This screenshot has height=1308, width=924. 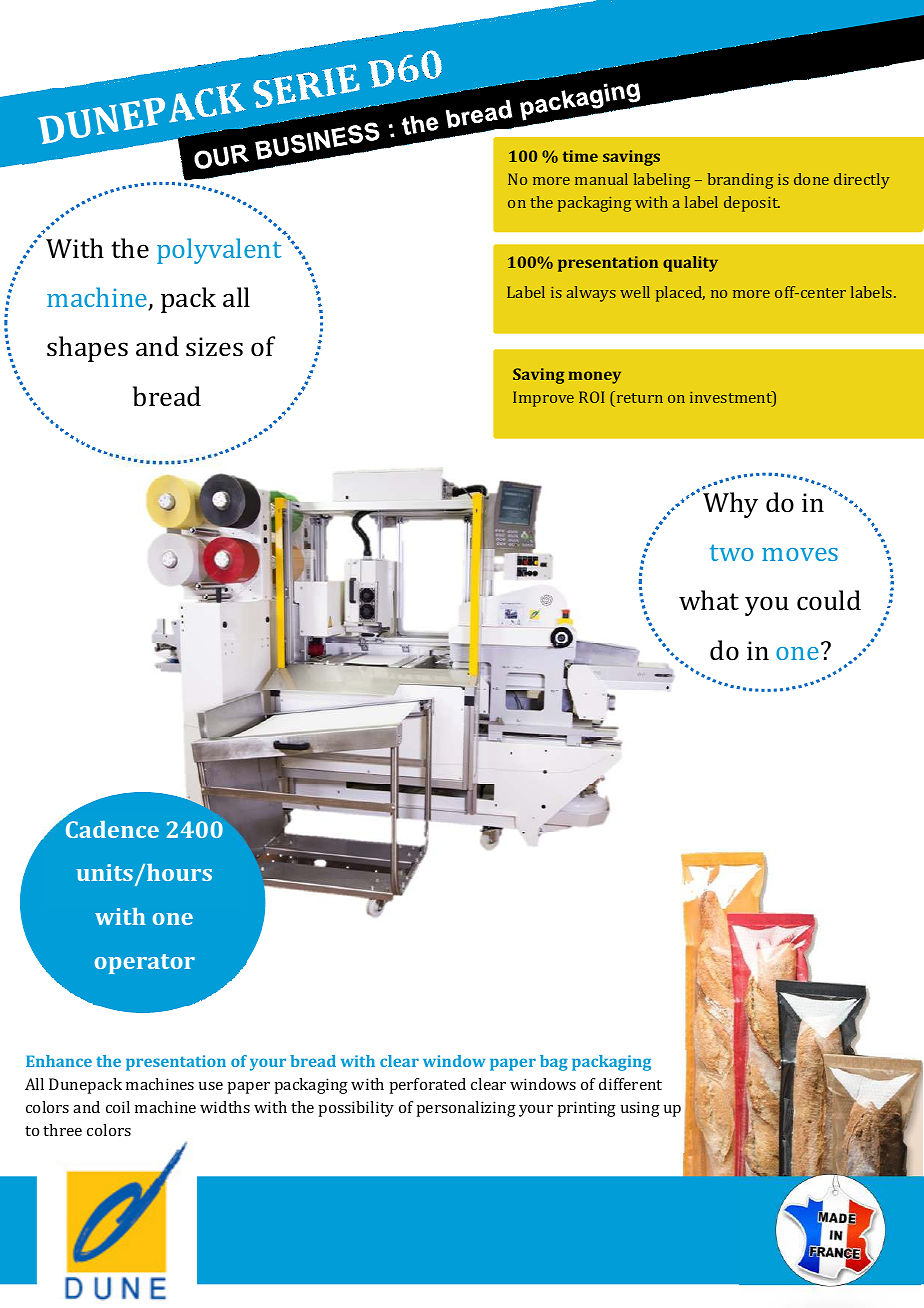 What do you see at coordinates (709, 600) in the screenshot?
I see `what` at bounding box center [709, 600].
